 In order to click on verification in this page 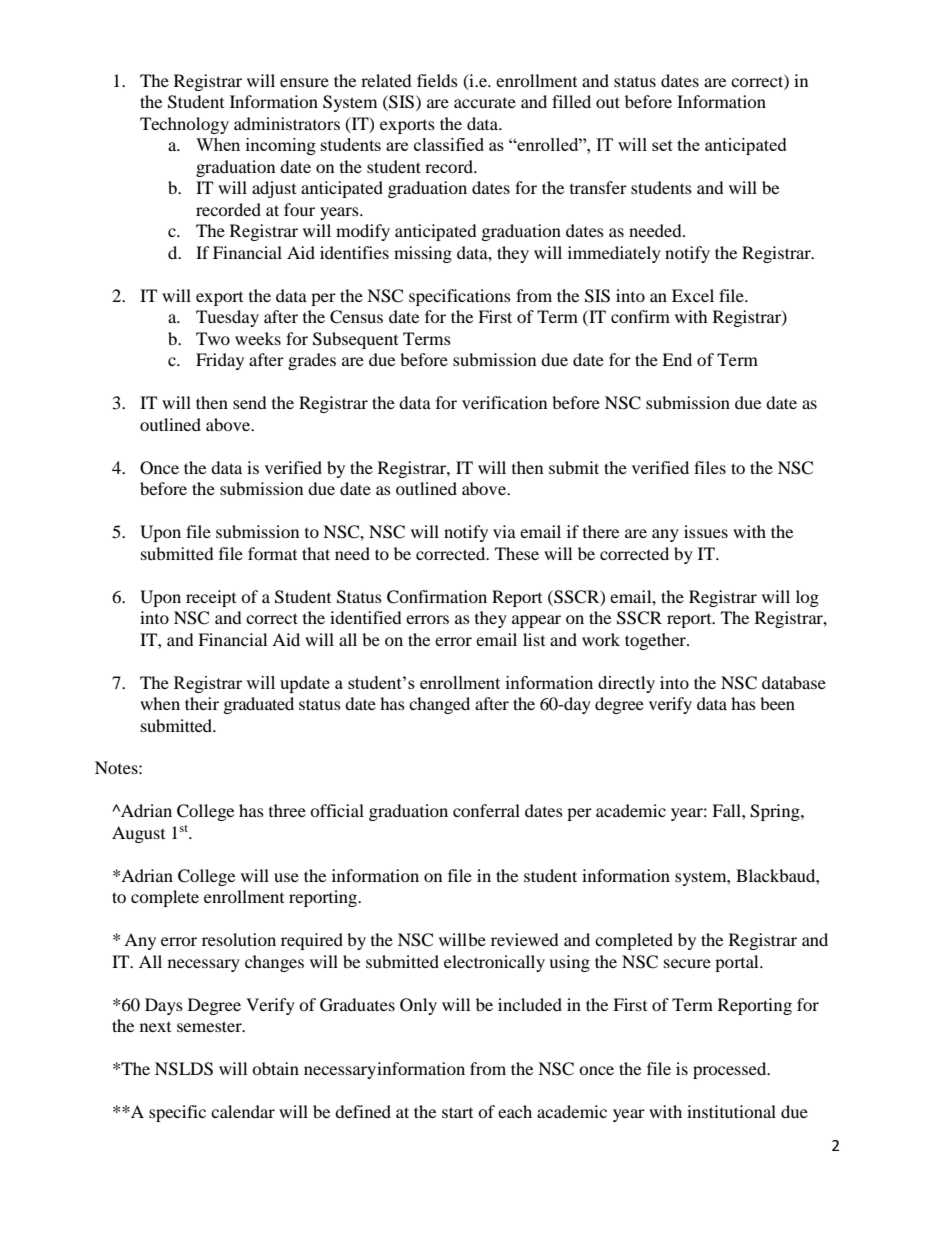, I will do `click(504, 402)`.
